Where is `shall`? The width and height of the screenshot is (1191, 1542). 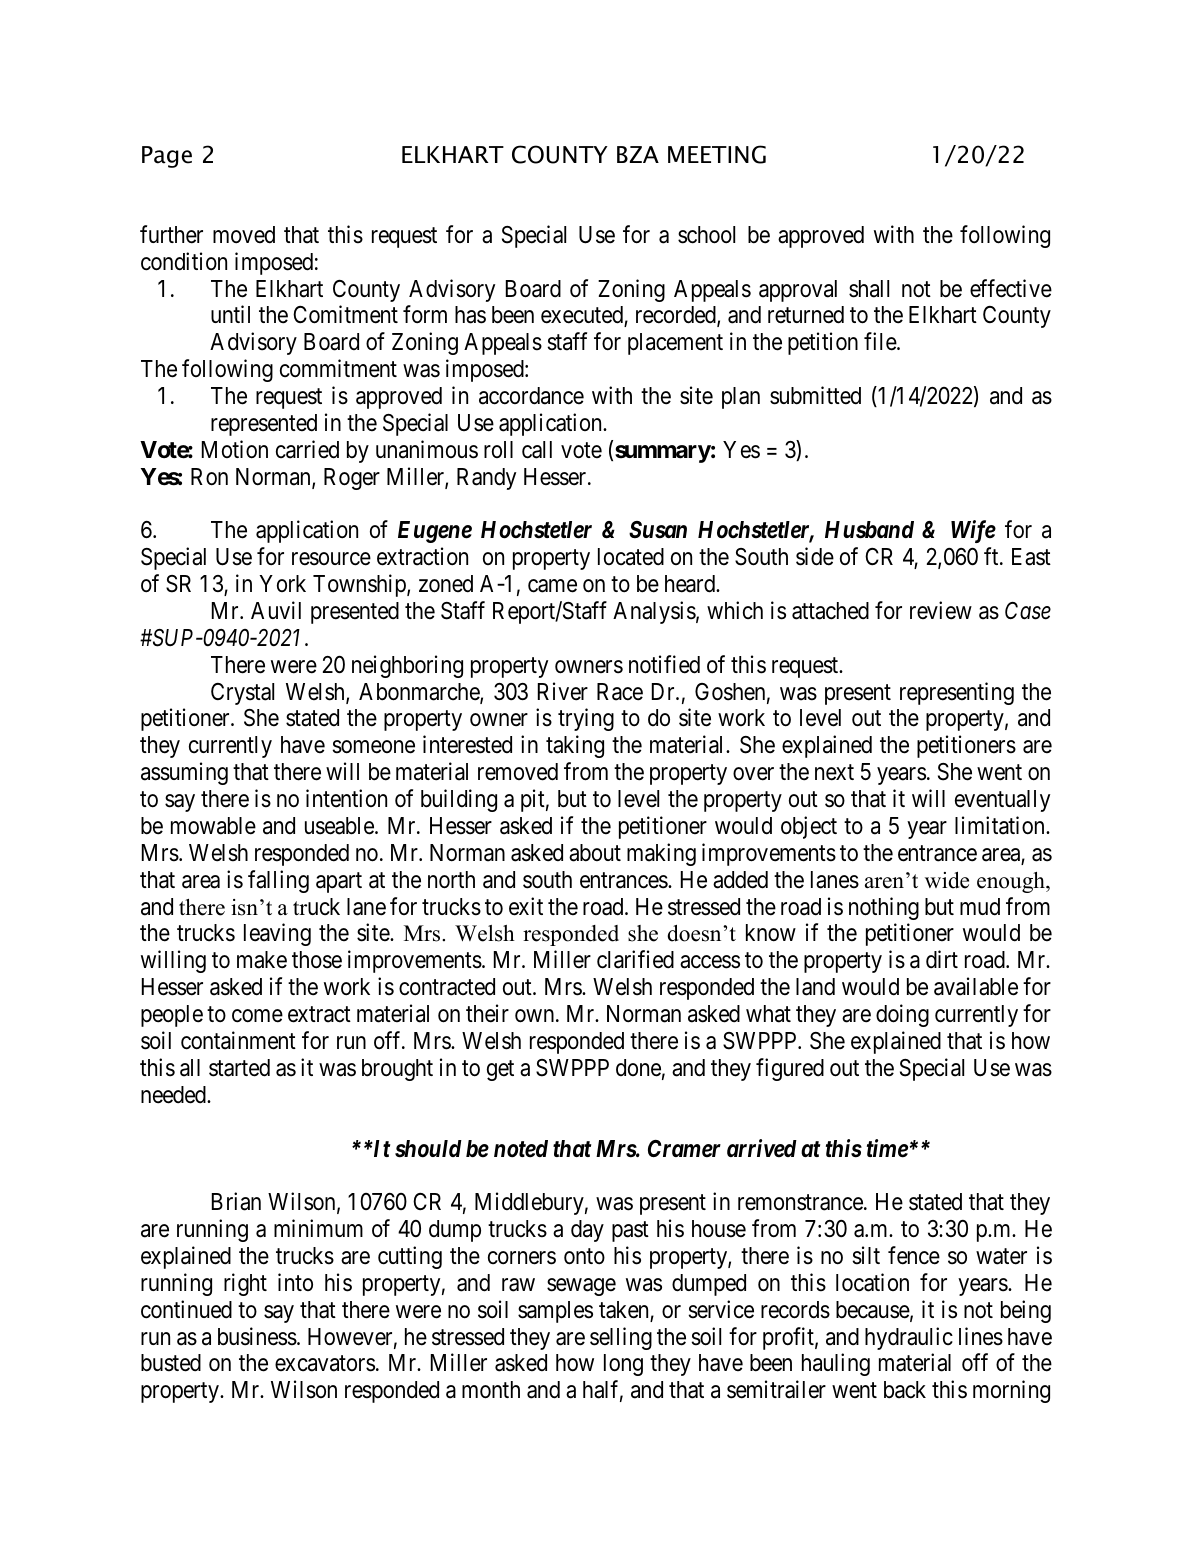
shall is located at coordinates (869, 289).
